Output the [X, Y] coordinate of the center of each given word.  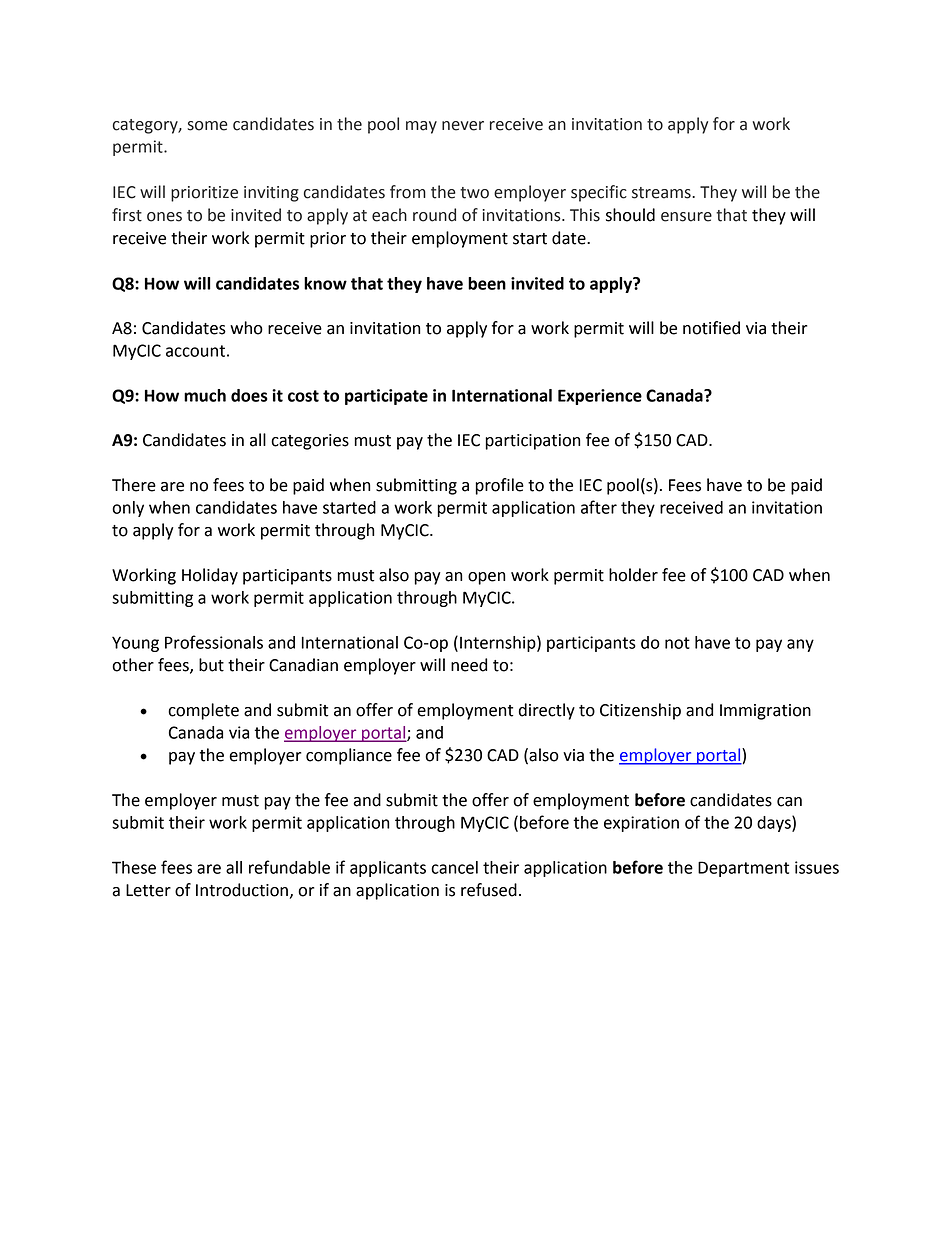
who [246, 328]
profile [499, 486]
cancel [454, 867]
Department [743, 869]
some [208, 126]
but [211, 665]
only [128, 509]
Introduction [242, 890]
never [463, 126]
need [469, 665]
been [487, 283]
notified [711, 328]
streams [662, 193]
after [599, 507]
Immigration [765, 712]
